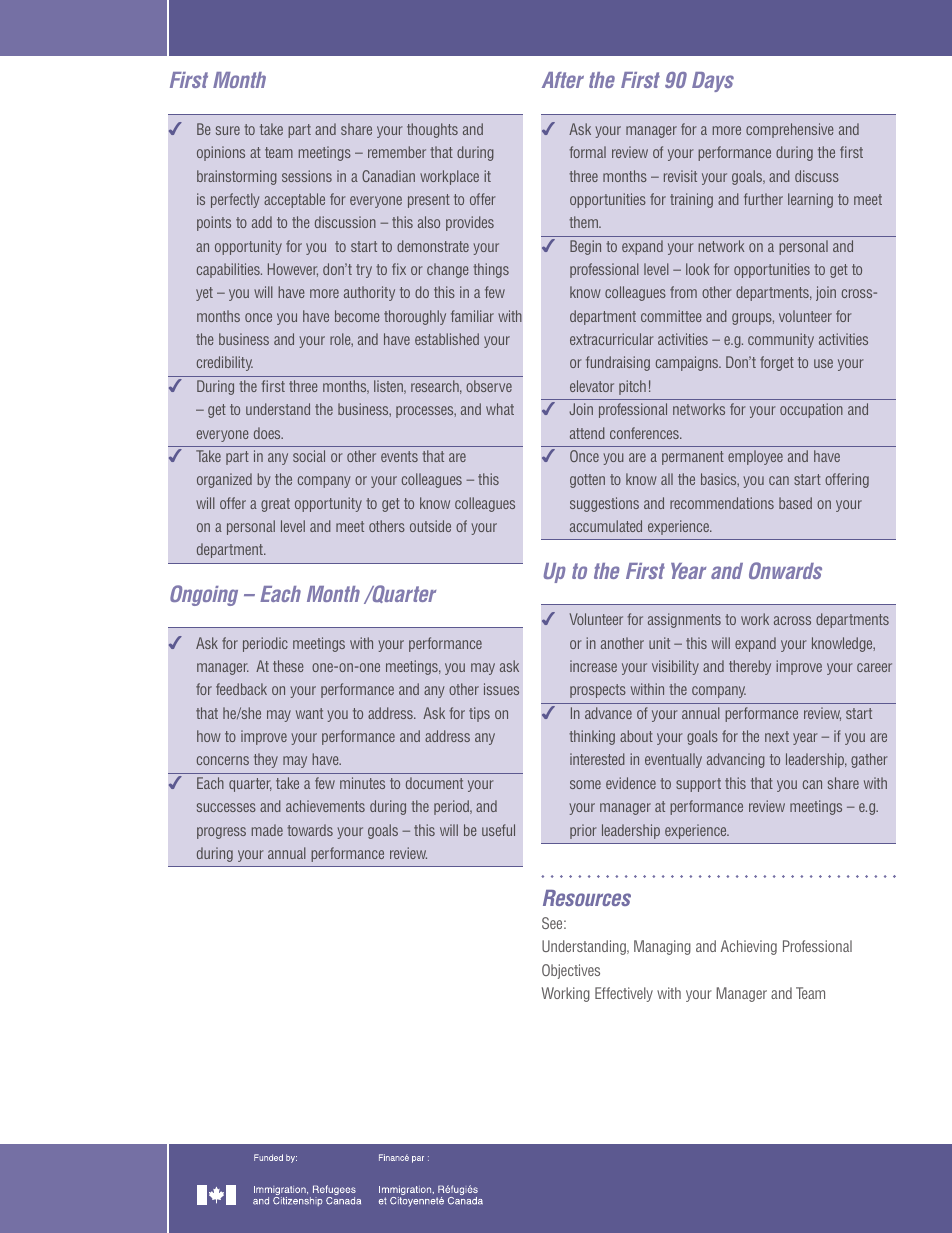 The height and width of the screenshot is (1233, 952). I want to click on Achieving, so click(749, 947).
